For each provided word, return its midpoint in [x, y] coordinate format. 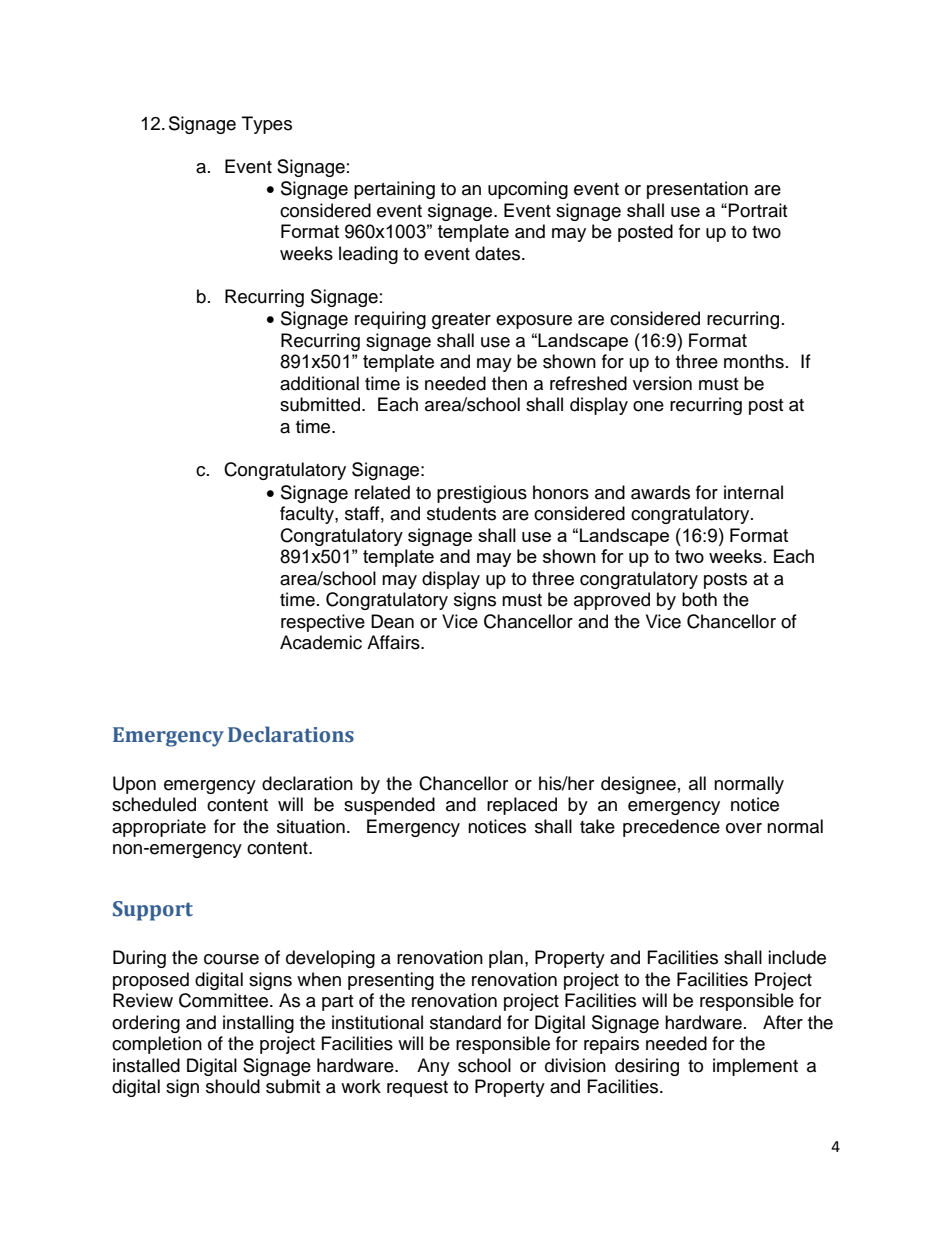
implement [755, 1067]
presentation [697, 190]
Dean [392, 621]
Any [433, 1067]
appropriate [159, 828]
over [744, 828]
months [754, 361]
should [233, 1086]
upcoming [528, 190]
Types [267, 125]
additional [319, 383]
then [509, 383]
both [699, 599]
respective [323, 623]
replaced [522, 806]
